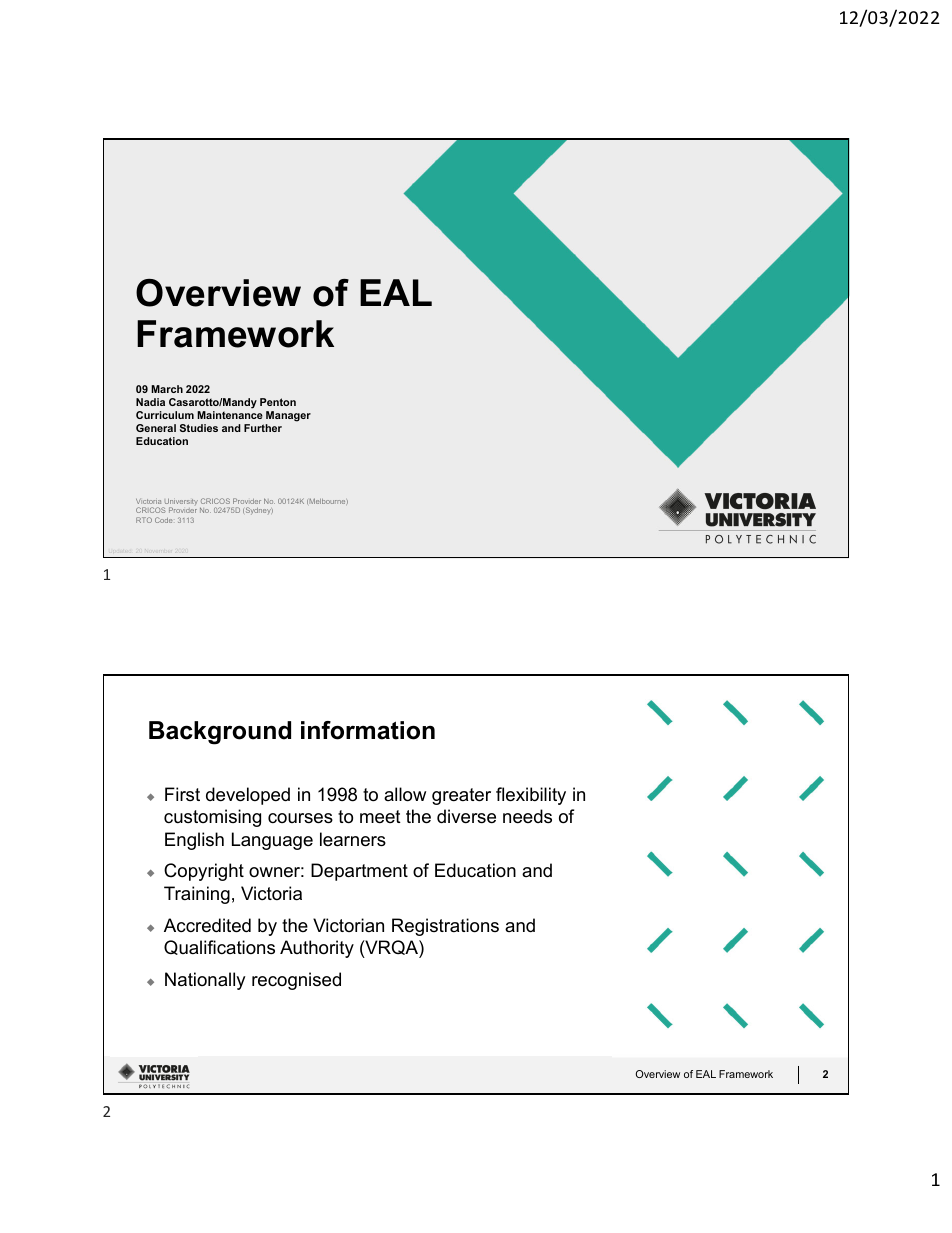  I want to click on Further, so click(263, 428).
